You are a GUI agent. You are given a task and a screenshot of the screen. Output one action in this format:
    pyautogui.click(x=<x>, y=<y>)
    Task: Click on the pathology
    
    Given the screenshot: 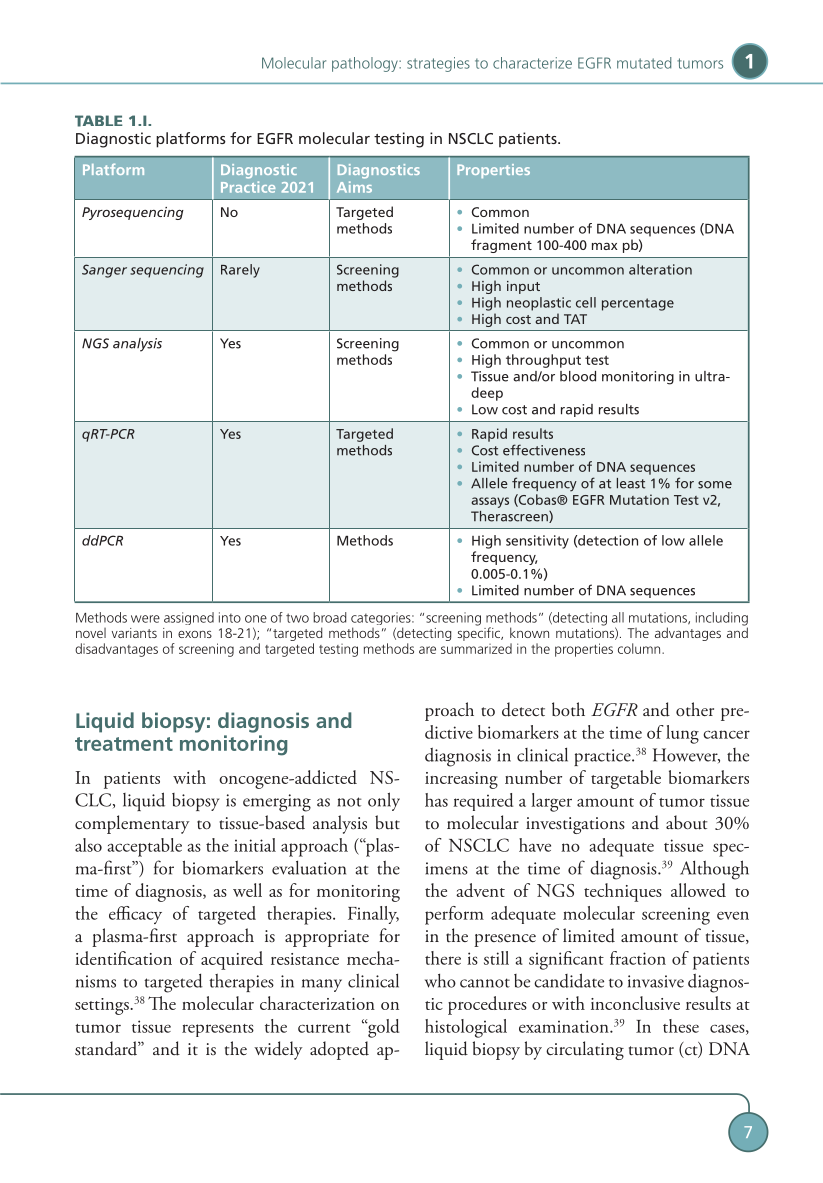 What is the action you would take?
    pyautogui.click(x=366, y=64)
